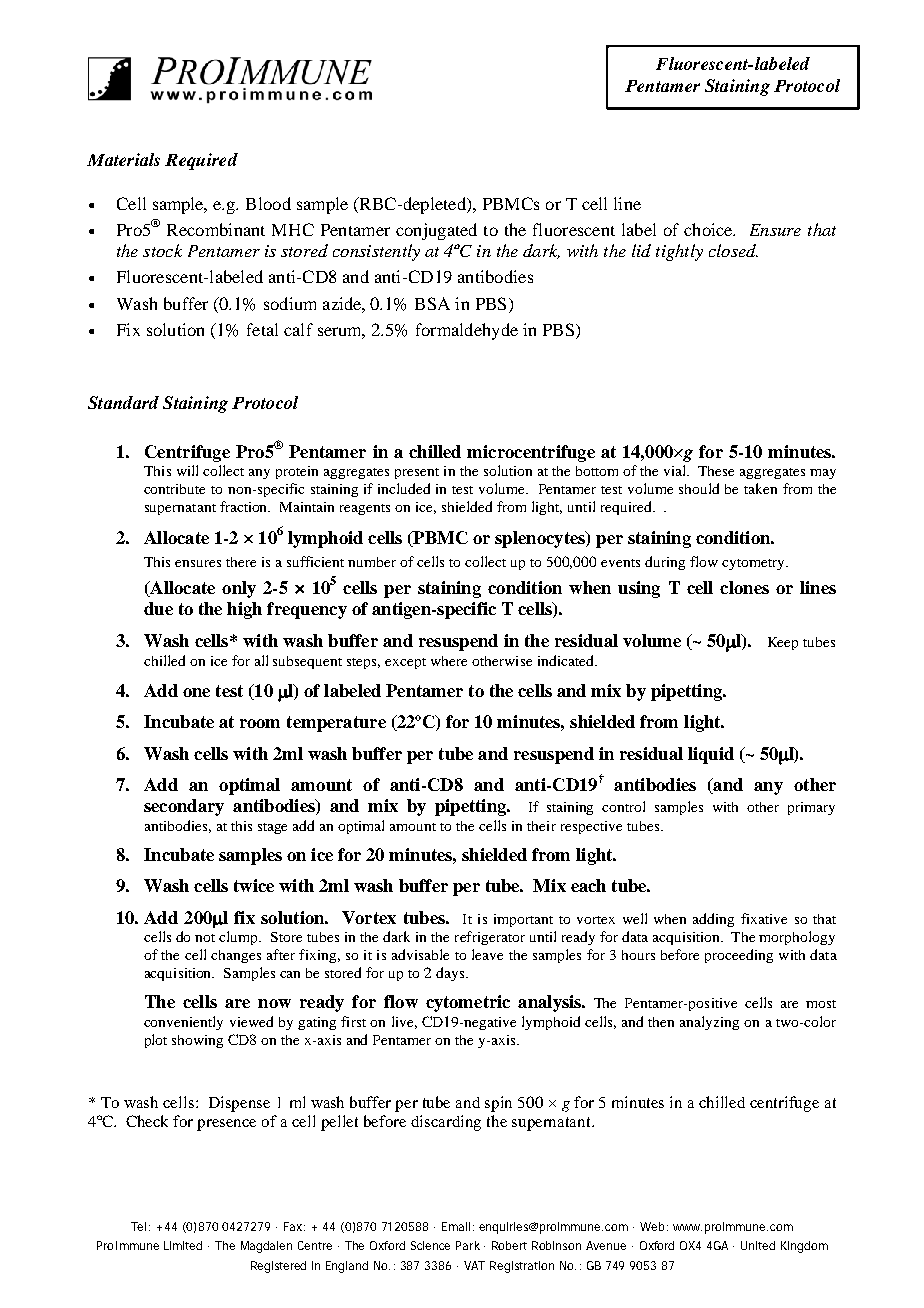  What do you see at coordinates (716, 471) in the screenshot?
I see `These` at bounding box center [716, 471].
